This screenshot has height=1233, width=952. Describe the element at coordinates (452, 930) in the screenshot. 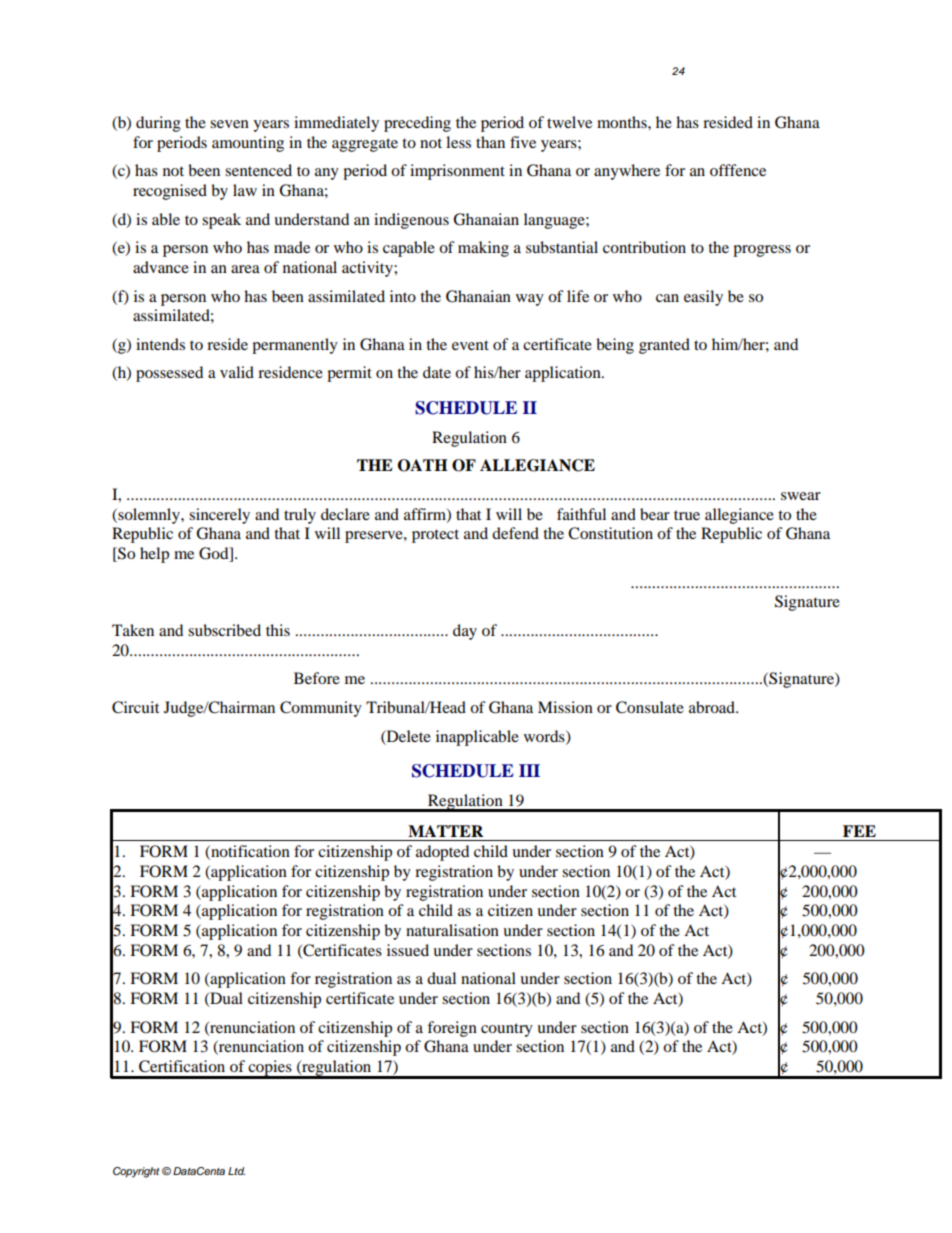

I see `naturalisation` at that location.
